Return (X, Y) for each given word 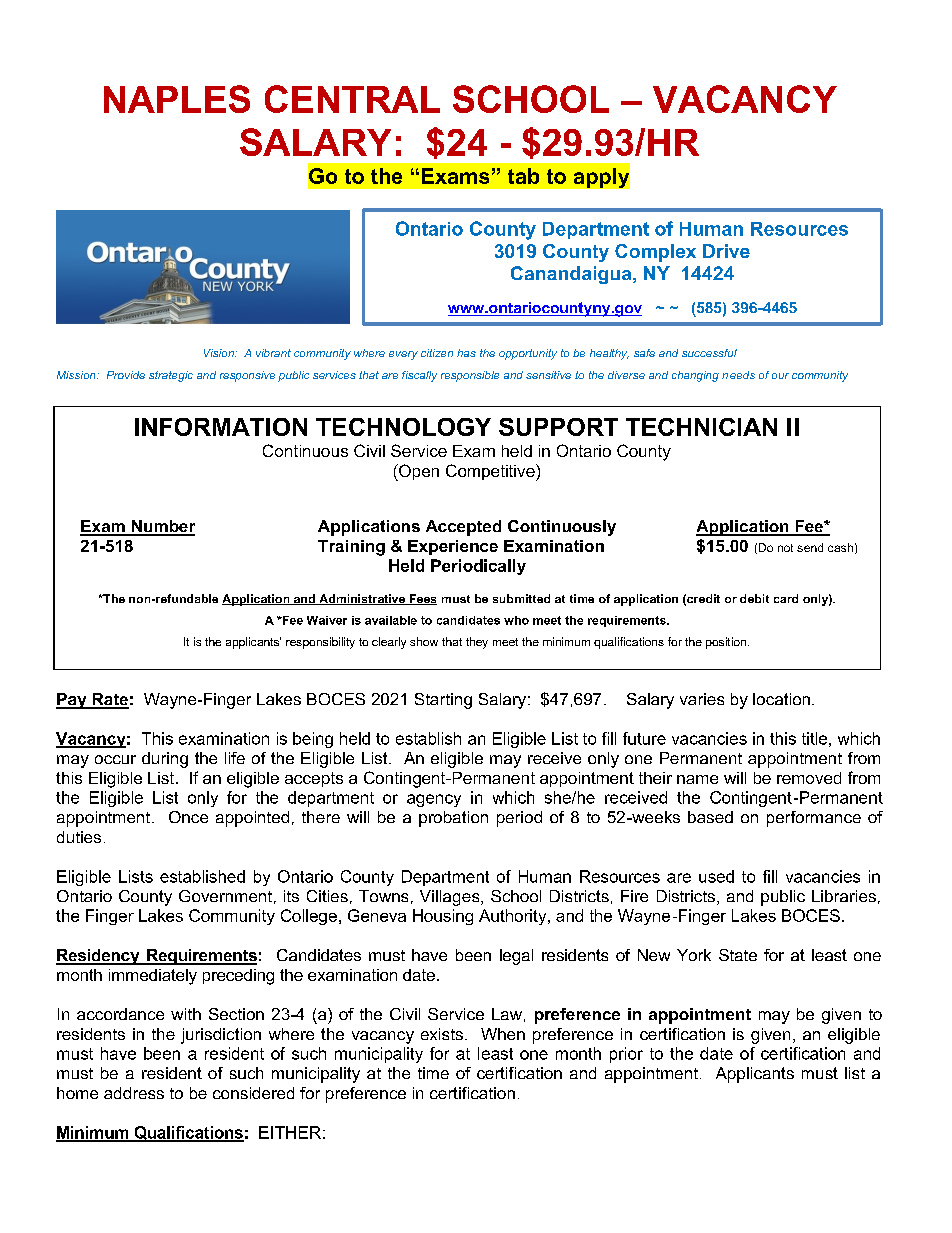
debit (754, 598)
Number (162, 527)
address (134, 1093)
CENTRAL (352, 99)
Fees (422, 599)
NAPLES (177, 99)
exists (442, 1034)
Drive (726, 251)
